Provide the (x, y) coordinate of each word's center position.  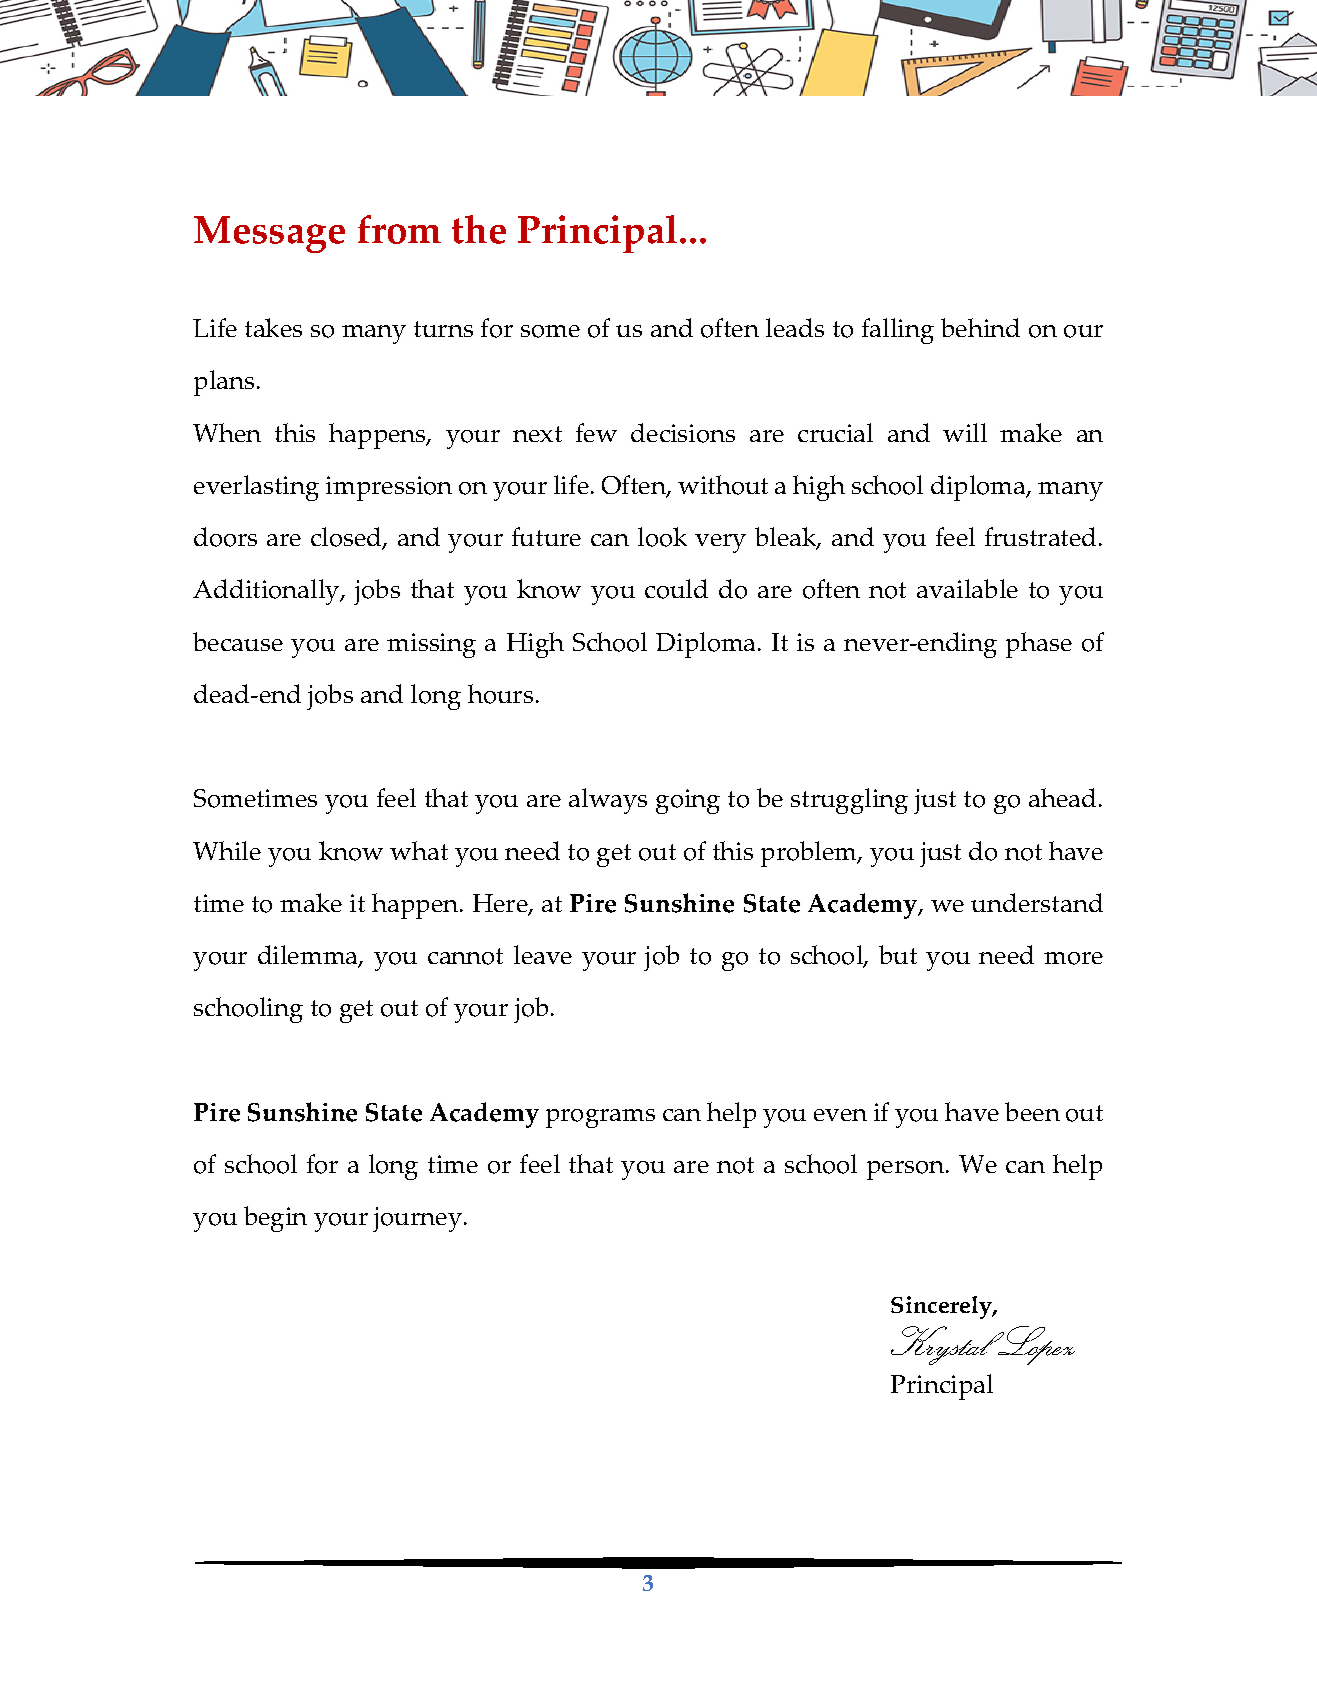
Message (269, 234)
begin (275, 1219)
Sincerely (942, 1307)
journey (417, 1219)
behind (980, 327)
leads (795, 327)
